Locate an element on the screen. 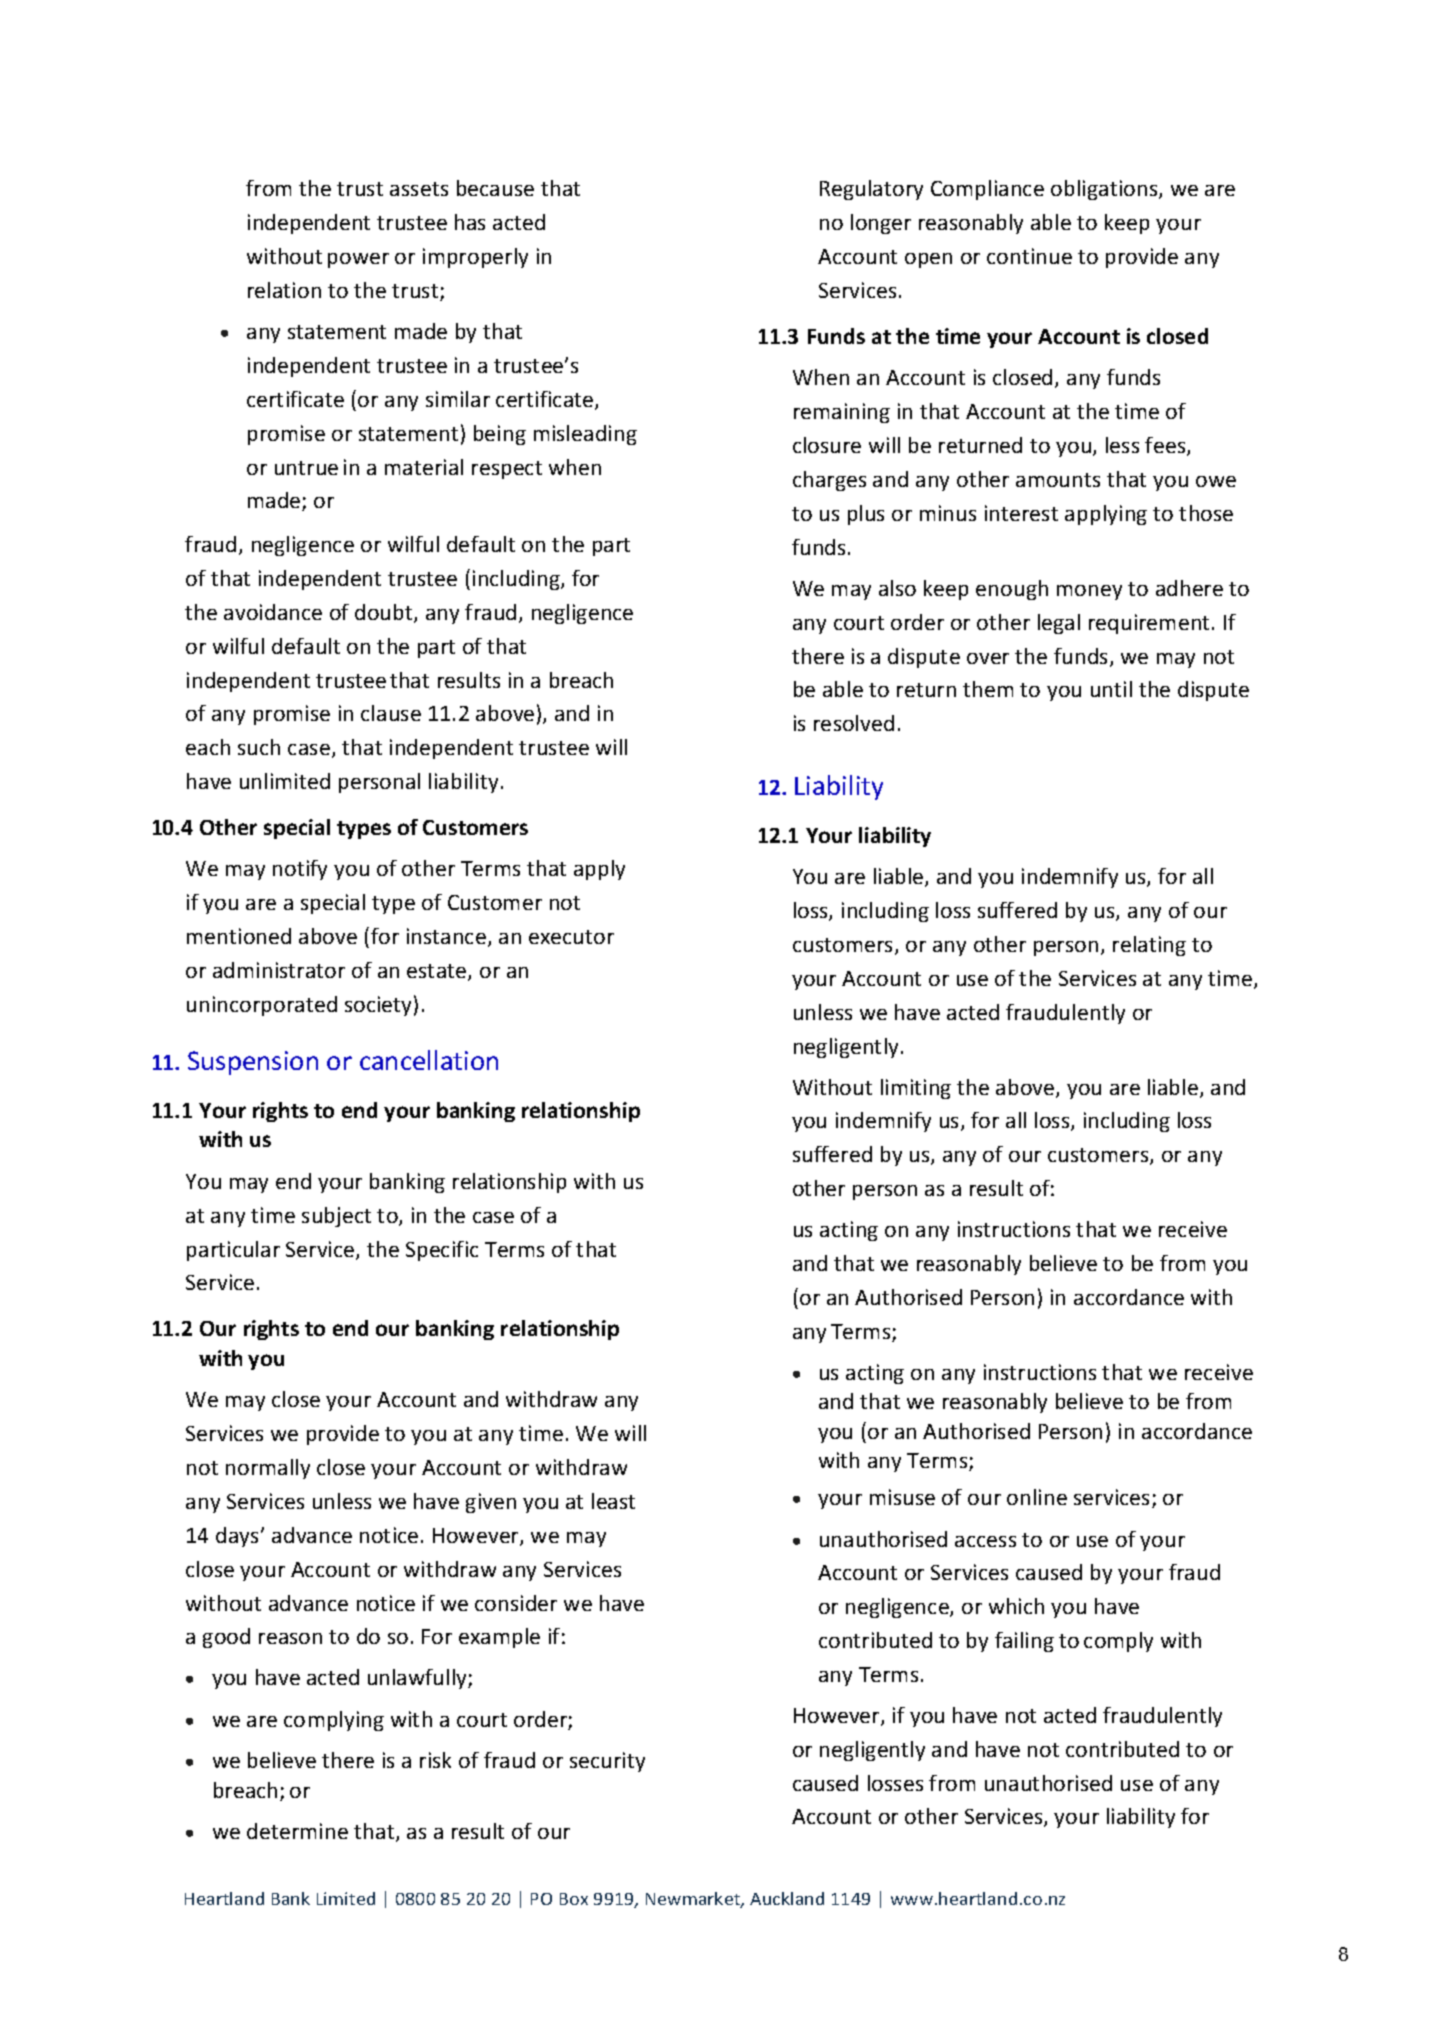 This screenshot has height=2031, width=1436. online is located at coordinates (1037, 1497).
